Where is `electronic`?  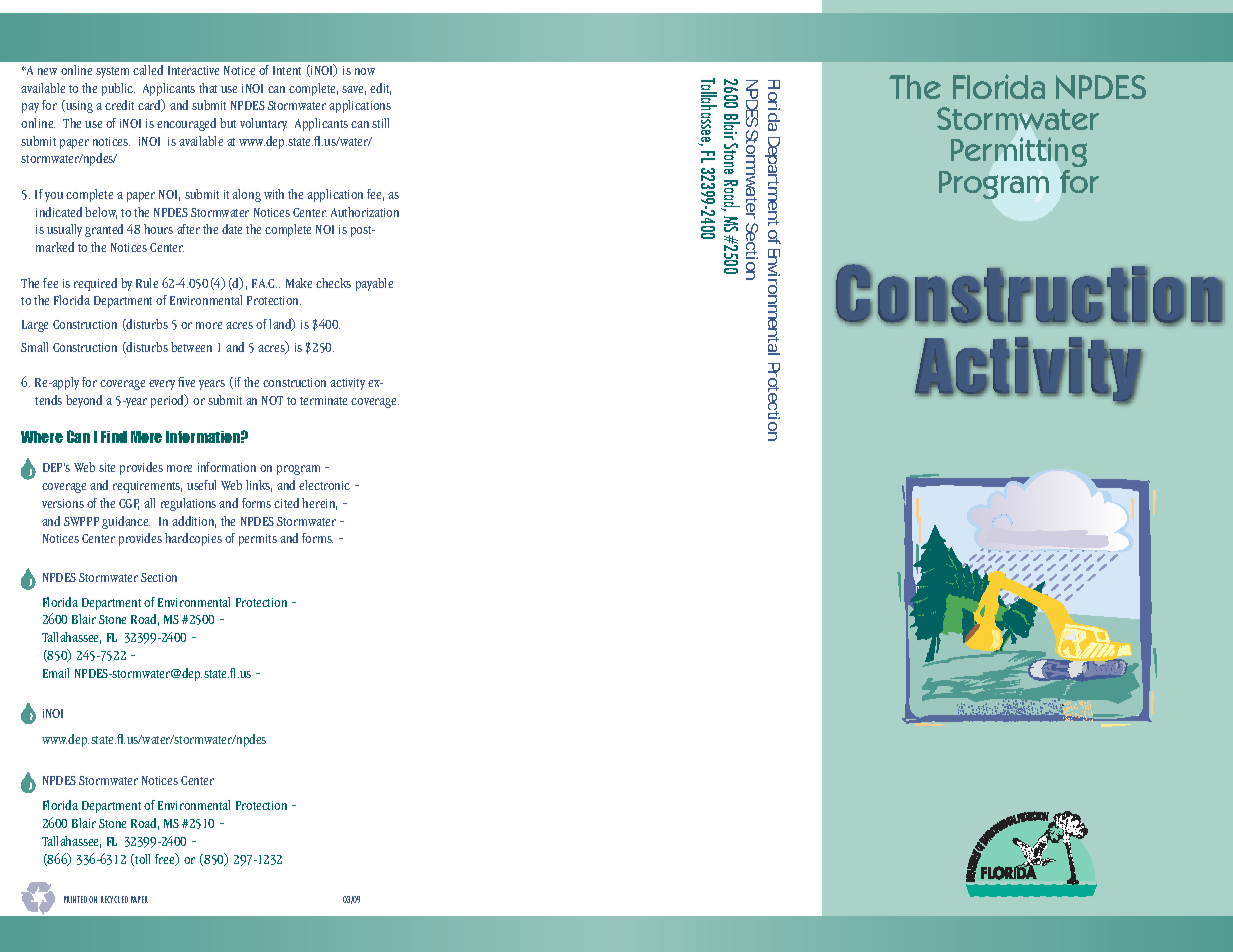 electronic is located at coordinates (324, 485).
